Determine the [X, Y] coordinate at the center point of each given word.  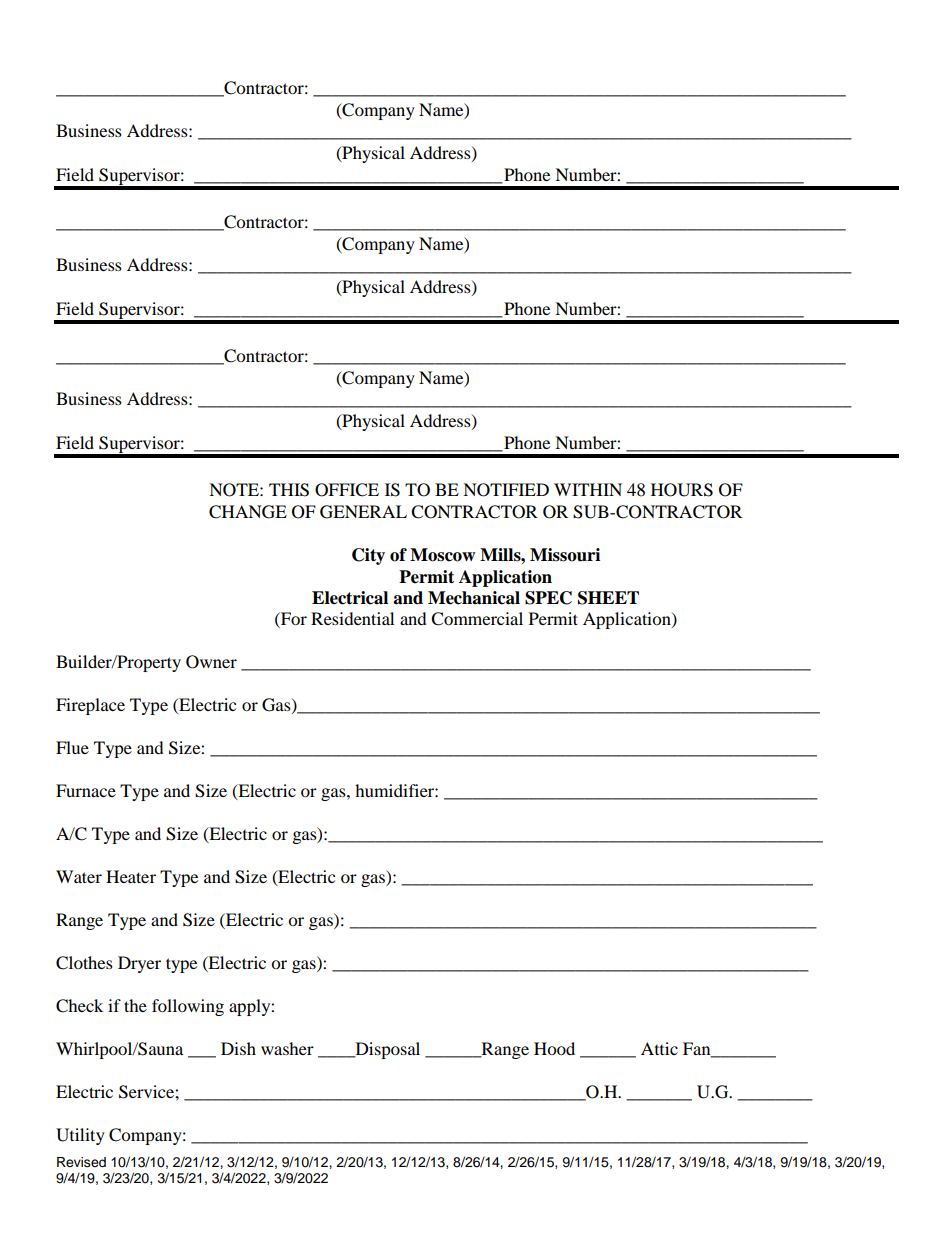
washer [287, 1048]
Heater [131, 876]
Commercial [477, 619]
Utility [80, 1136]
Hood [554, 1048]
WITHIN [588, 489]
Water [79, 876]
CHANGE [248, 512]
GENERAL [363, 512]
